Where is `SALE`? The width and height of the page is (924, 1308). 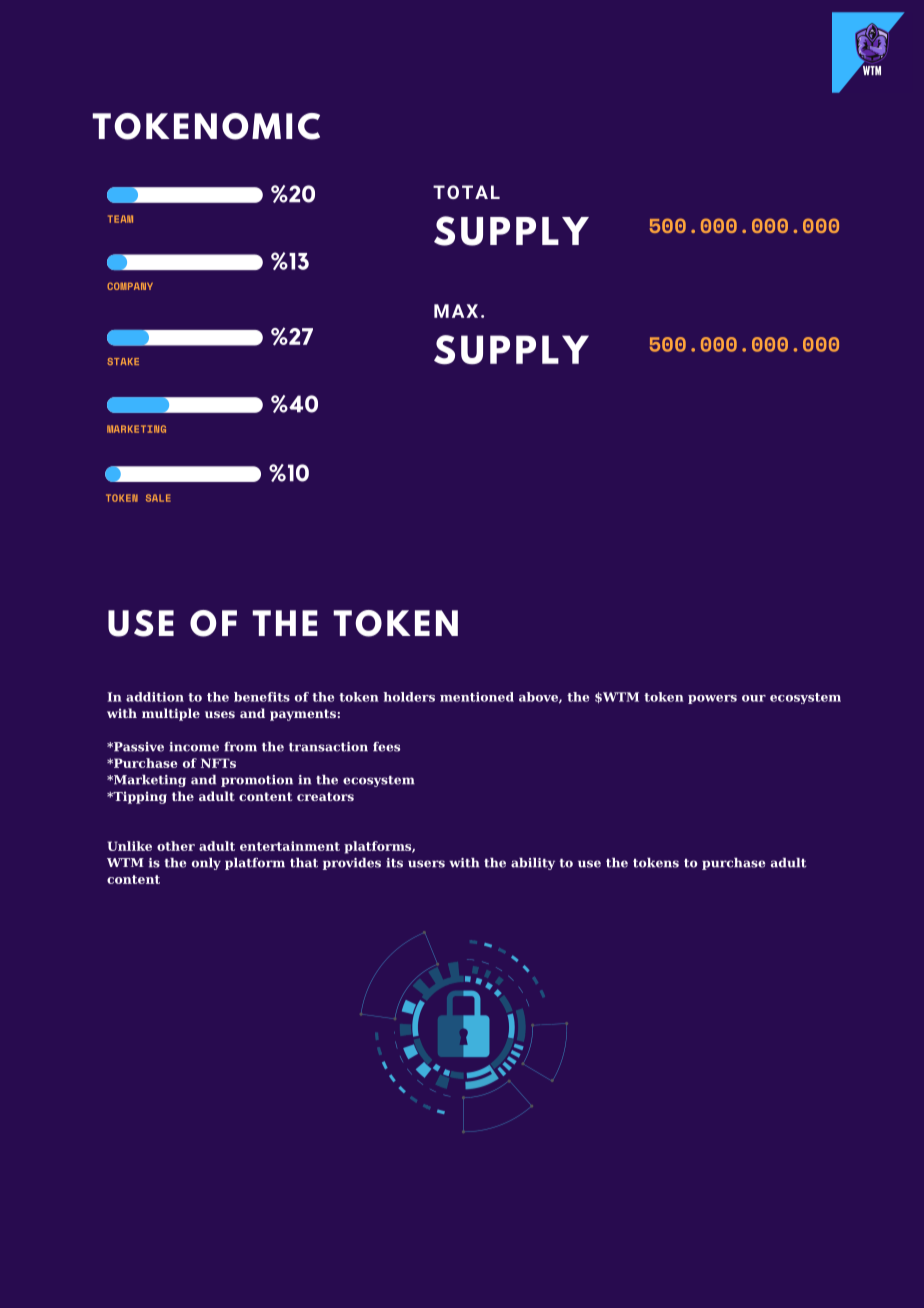 SALE is located at coordinates (158, 498).
